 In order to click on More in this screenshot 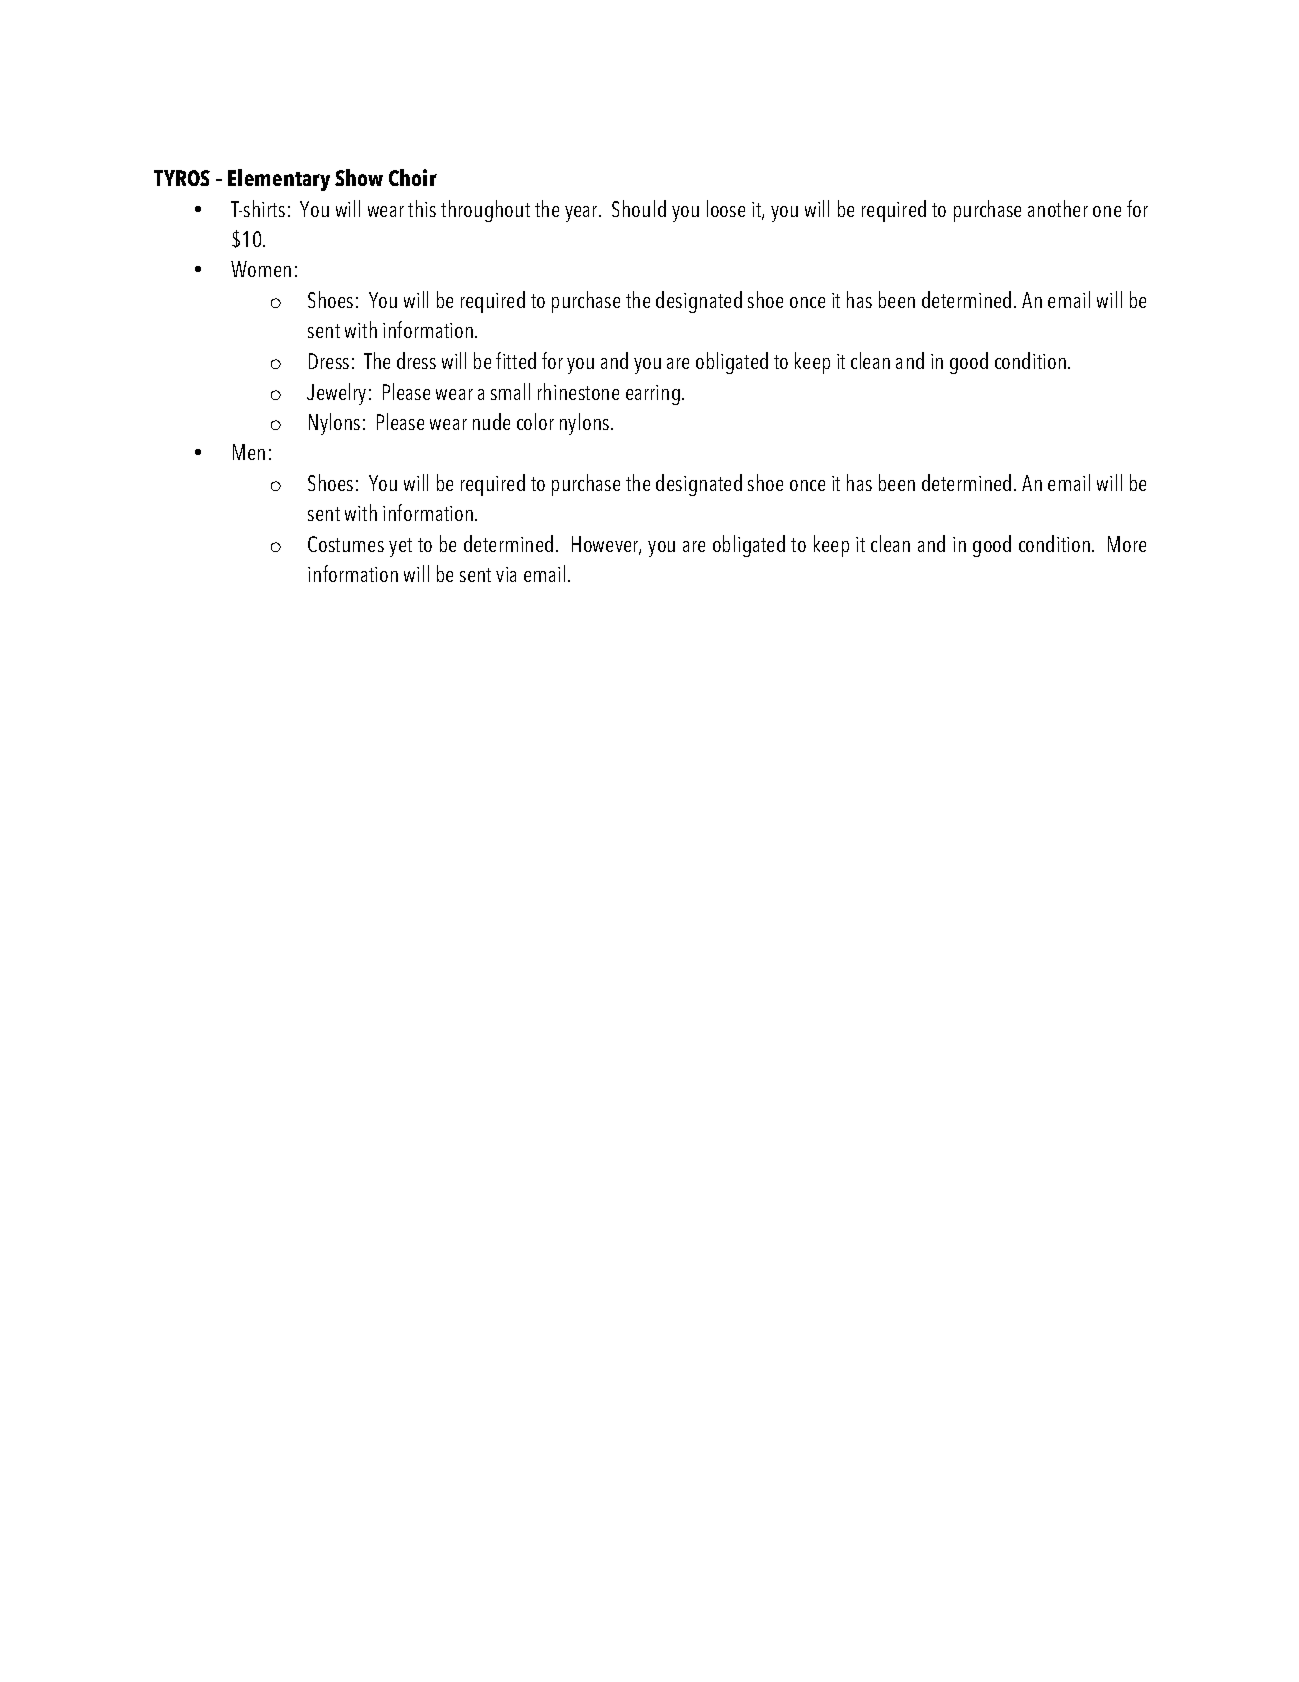, I will do `click(1127, 544)`.
